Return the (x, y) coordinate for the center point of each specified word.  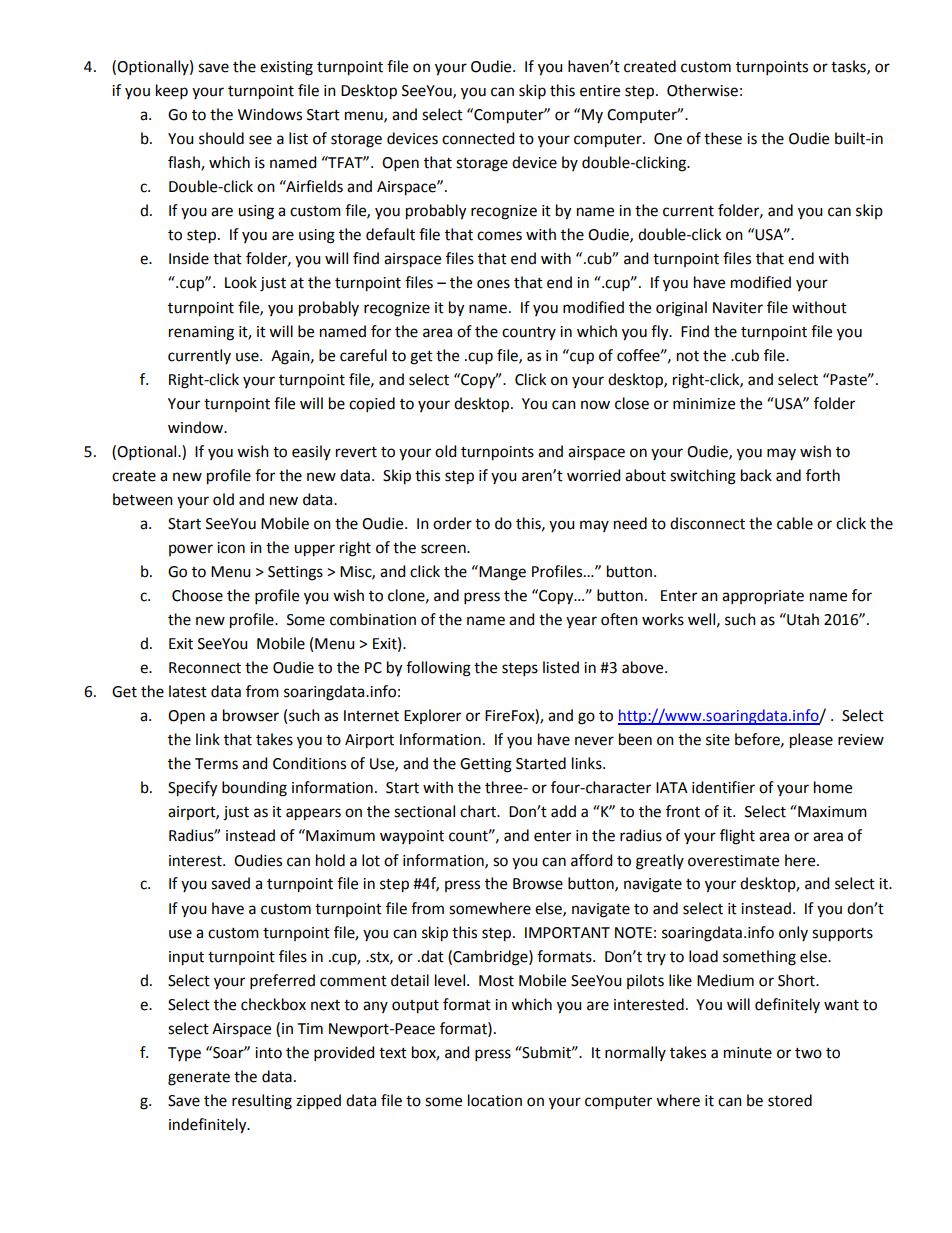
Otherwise (702, 90)
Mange (501, 573)
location (495, 1100)
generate (199, 1079)
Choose (197, 595)
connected (478, 138)
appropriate (763, 597)
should (221, 138)
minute (748, 1053)
